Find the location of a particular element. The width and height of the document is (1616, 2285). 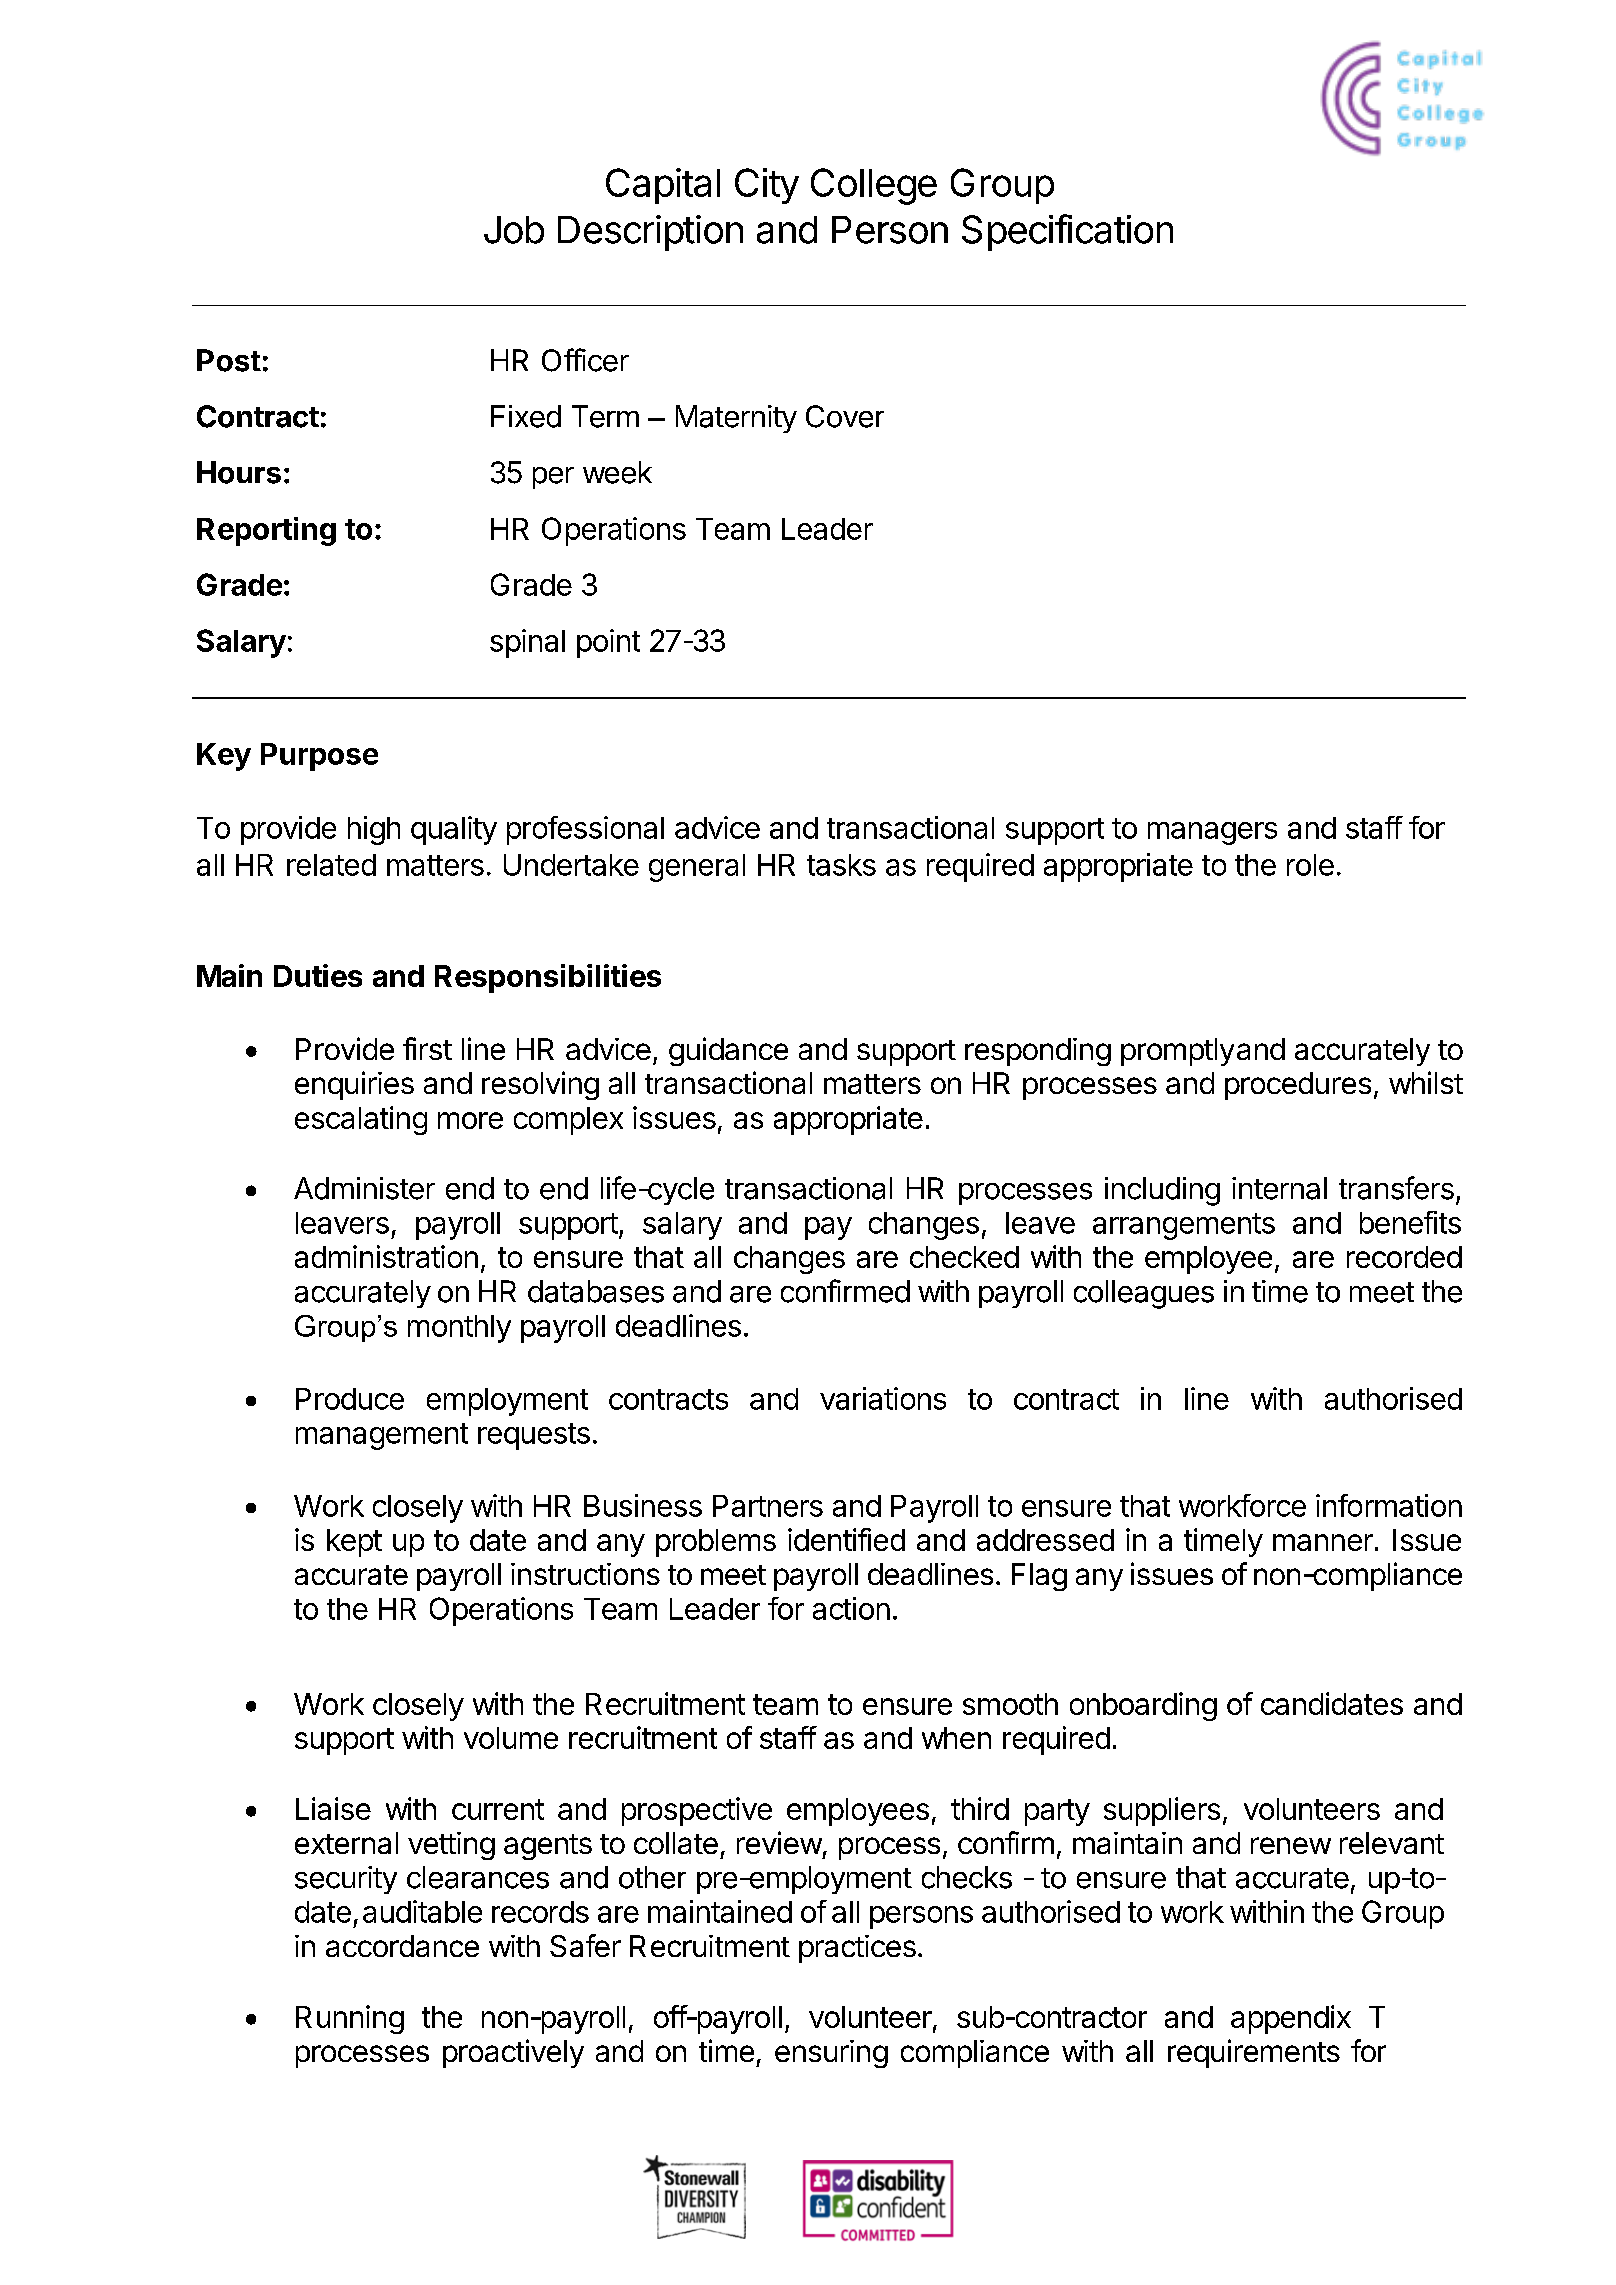

procedures is located at coordinates (1298, 1086).
